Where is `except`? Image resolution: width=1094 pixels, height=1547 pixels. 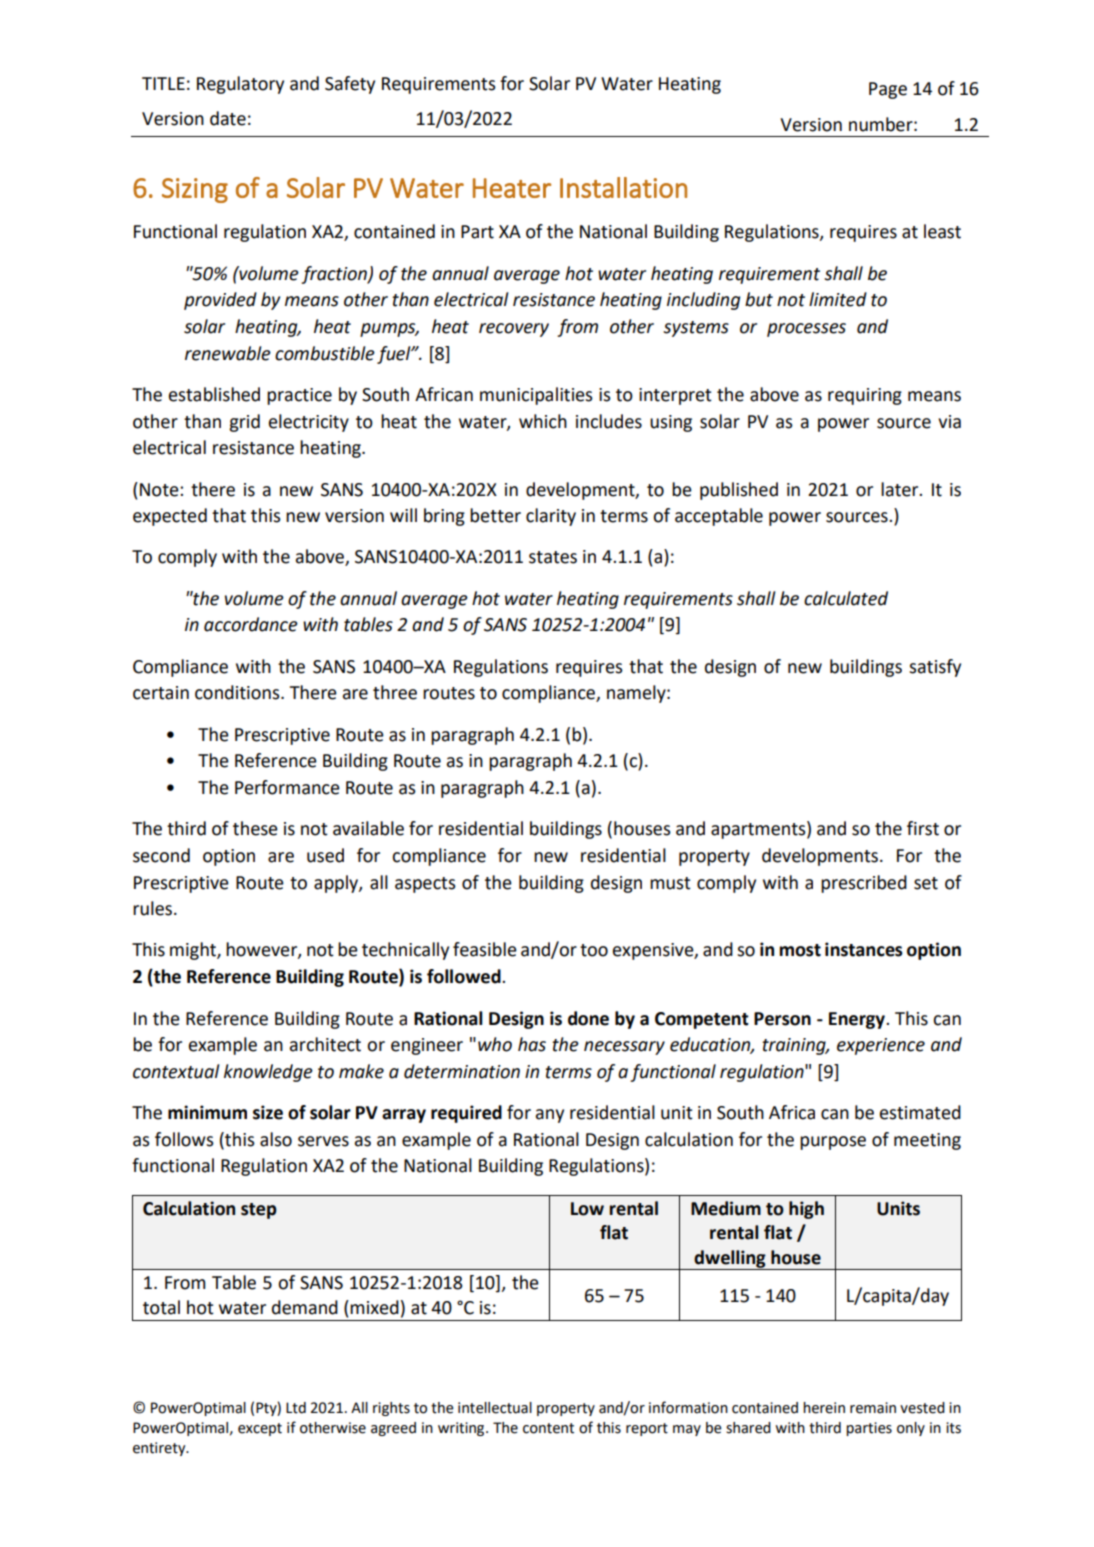 except is located at coordinates (260, 1429).
